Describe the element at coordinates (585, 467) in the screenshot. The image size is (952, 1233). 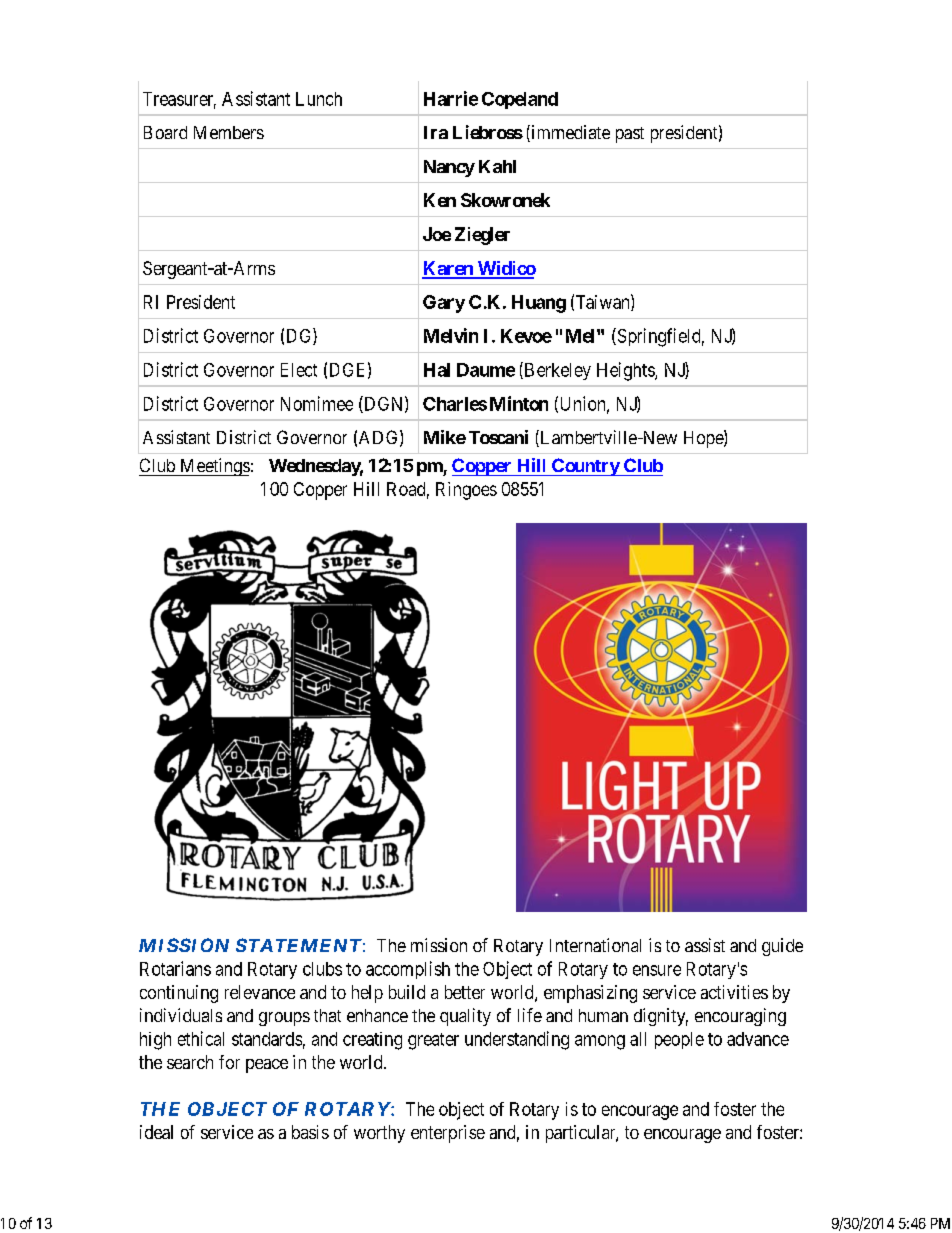
I see `Country` at that location.
